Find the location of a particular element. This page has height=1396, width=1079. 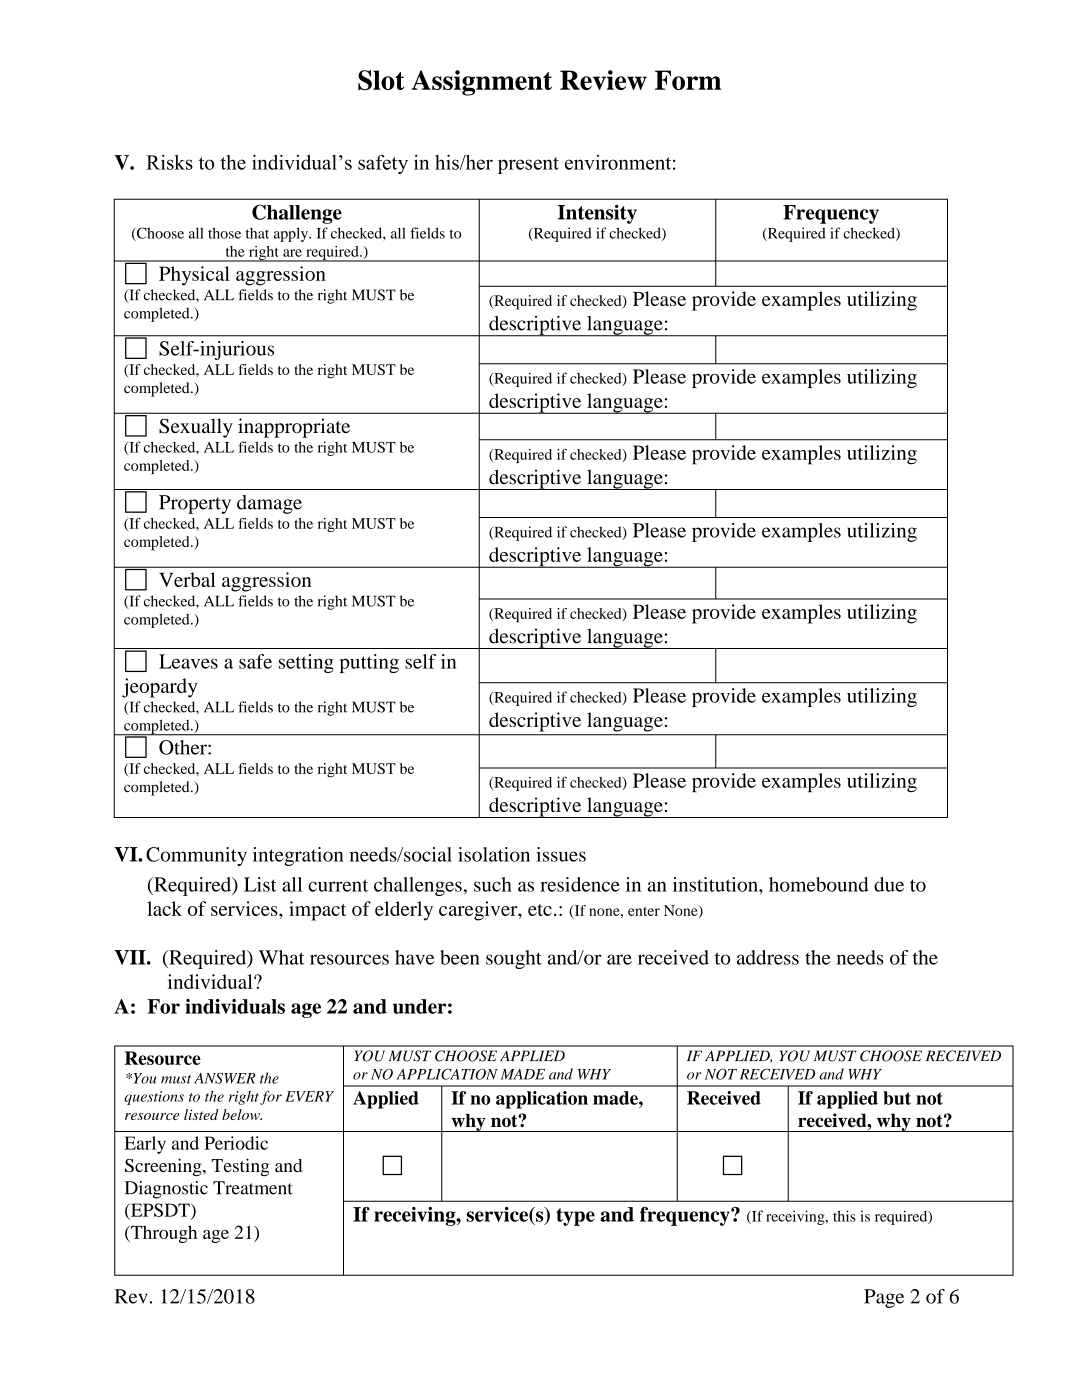

Through is located at coordinates (163, 1234).
